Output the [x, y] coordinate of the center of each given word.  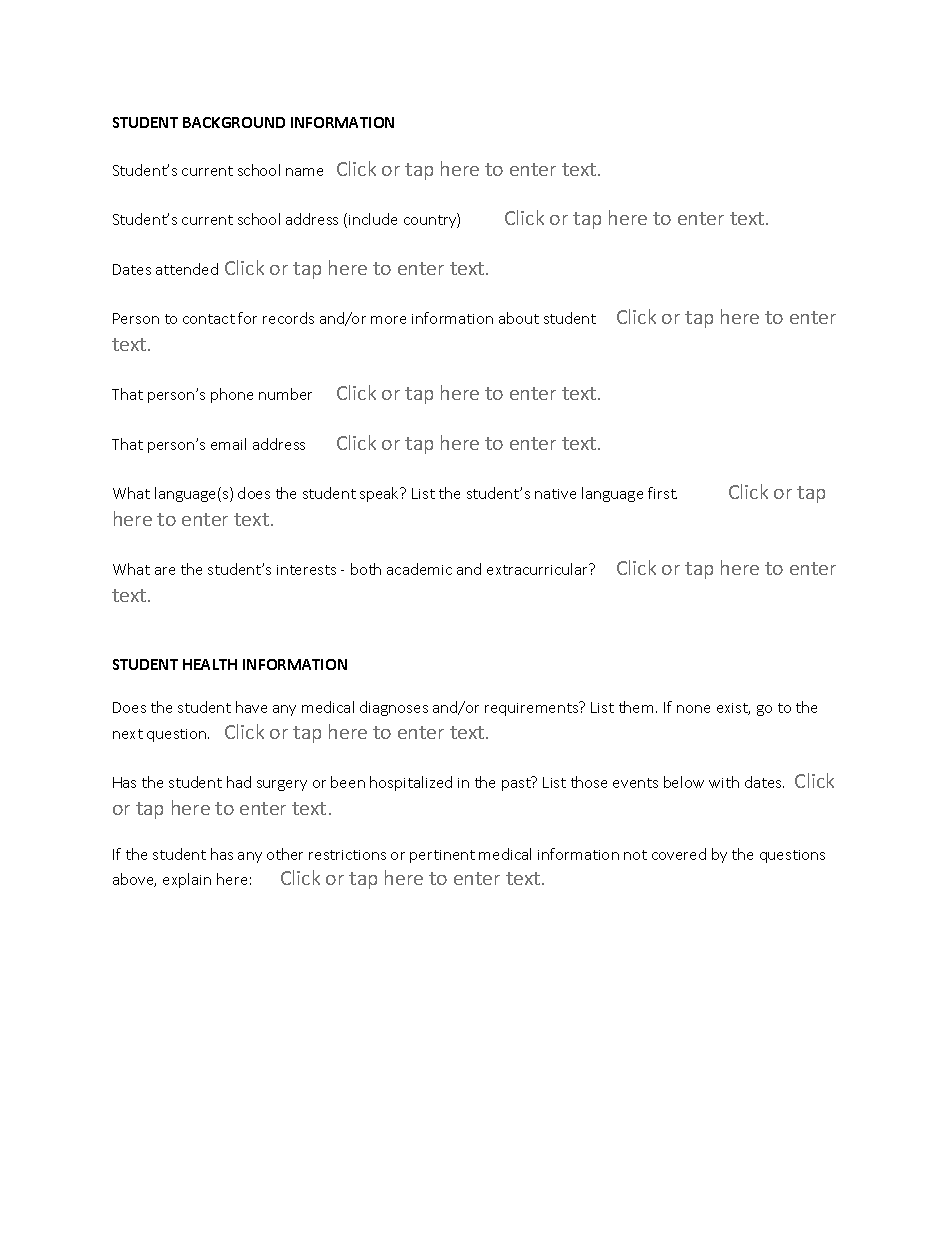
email [228, 444]
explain [187, 880]
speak [381, 494]
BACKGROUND [234, 122]
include [373, 219]
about [519, 318]
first [662, 493]
